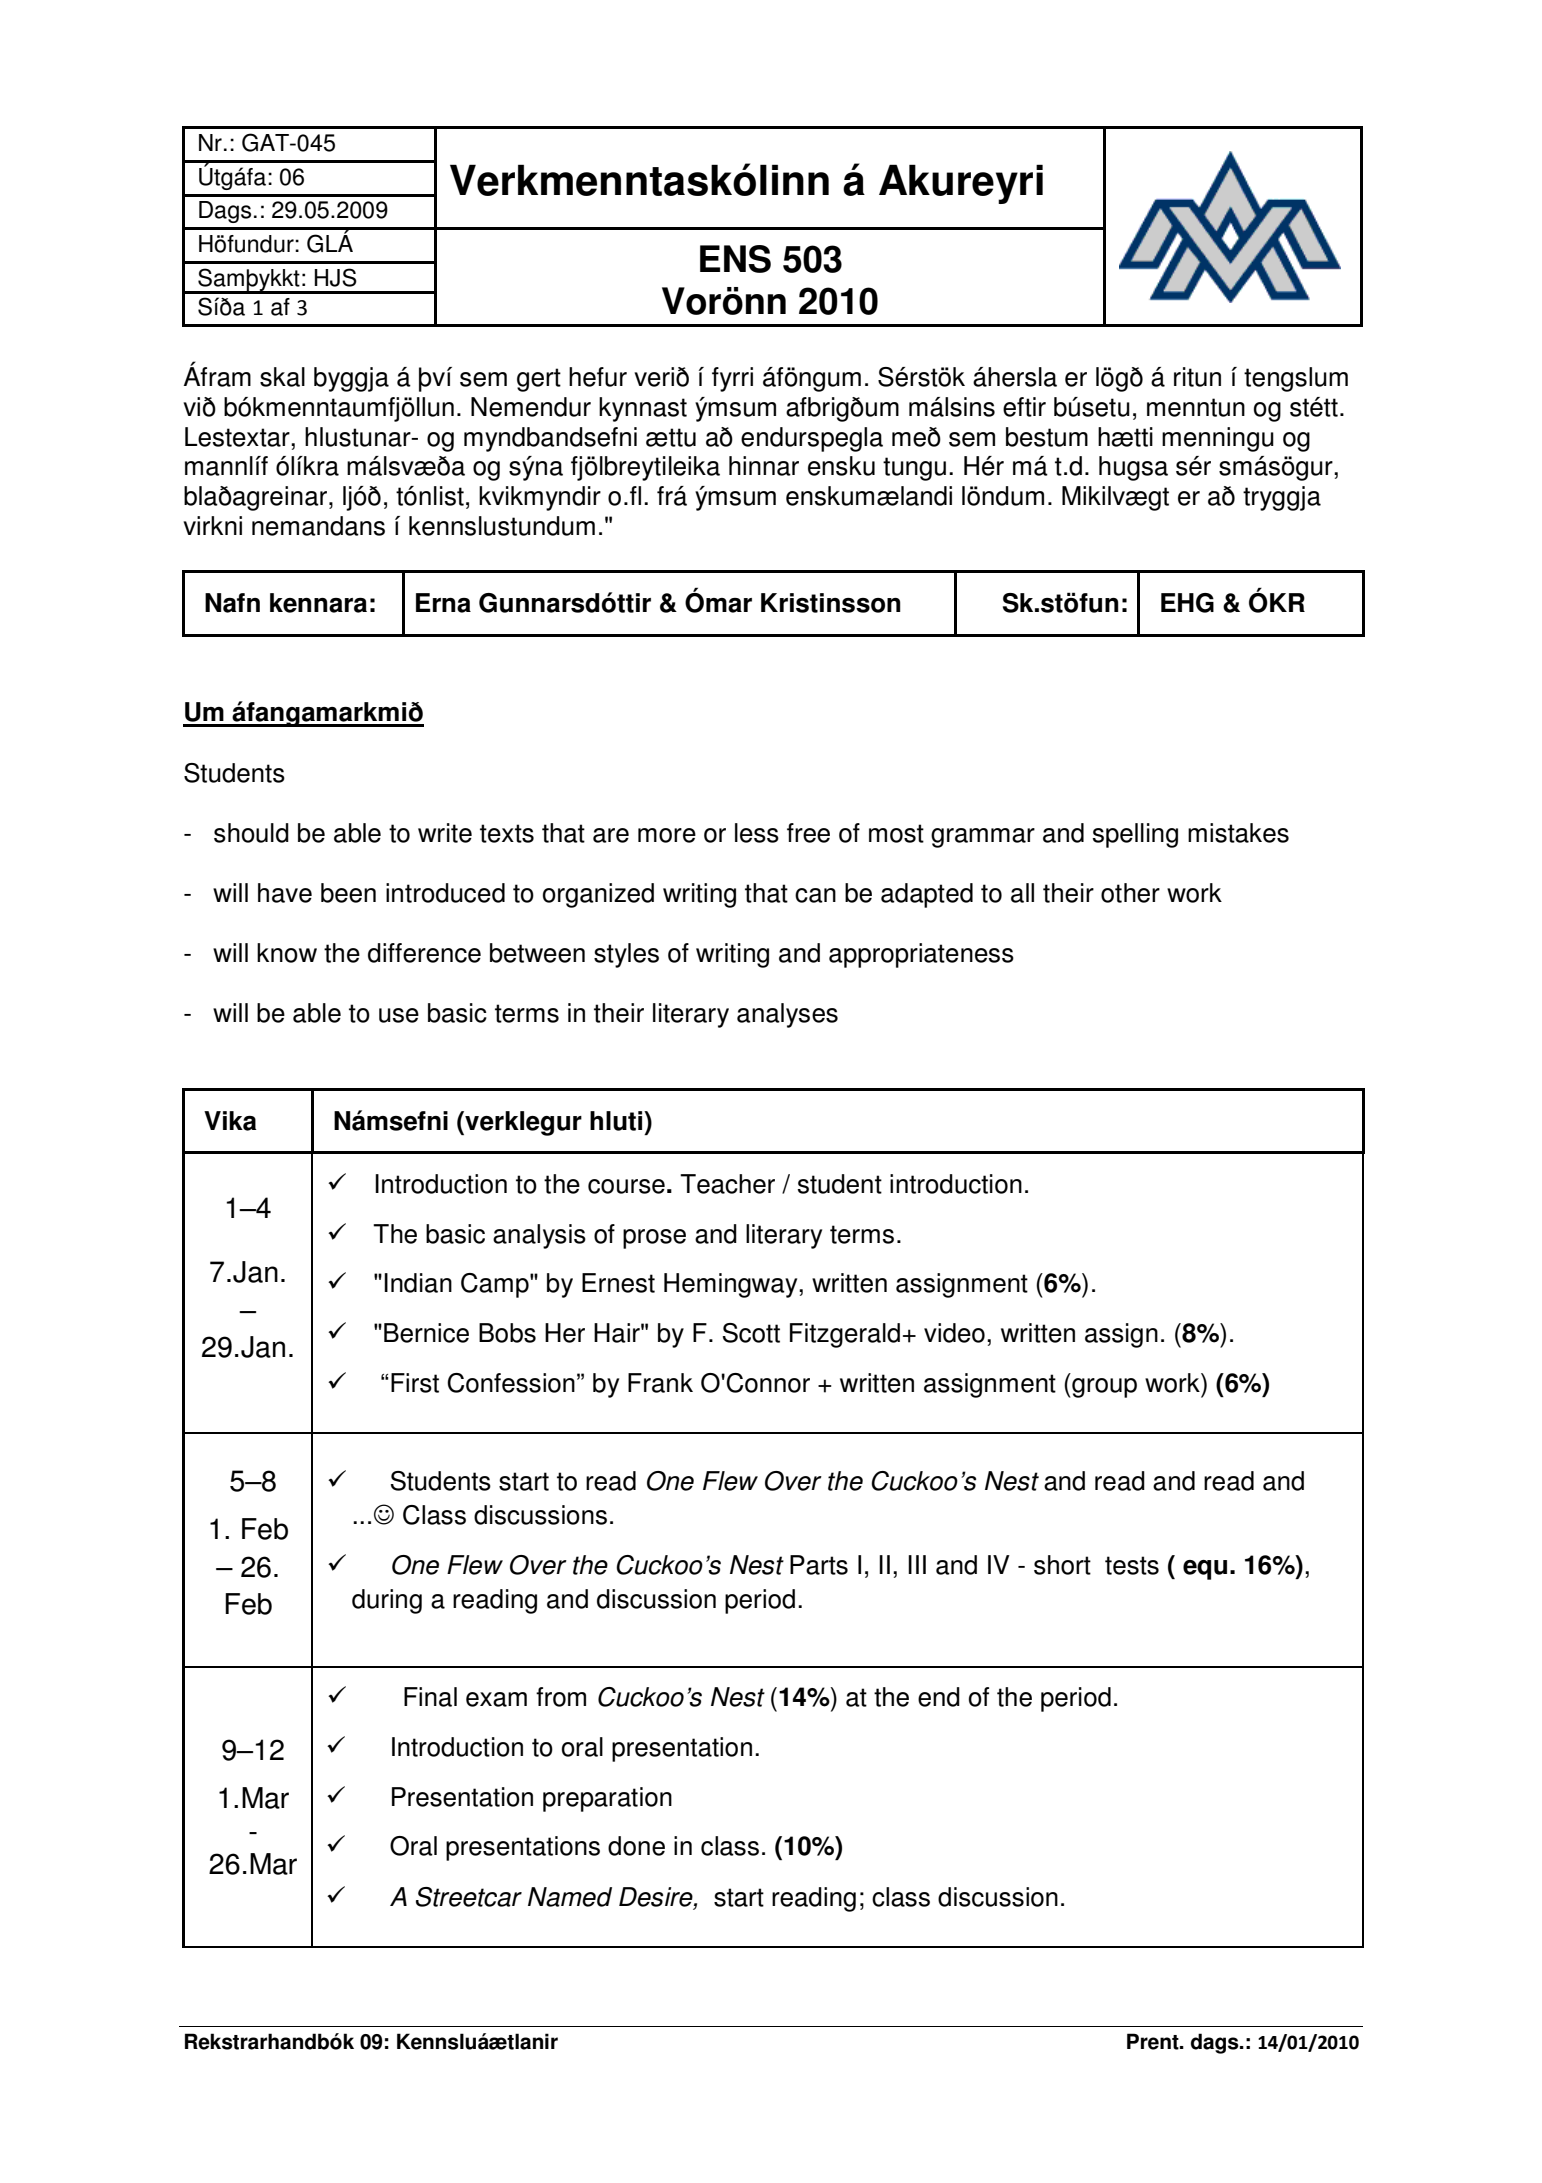 The width and height of the screenshot is (1542, 2183). What do you see at coordinates (1135, 835) in the screenshot?
I see `spelling` at bounding box center [1135, 835].
